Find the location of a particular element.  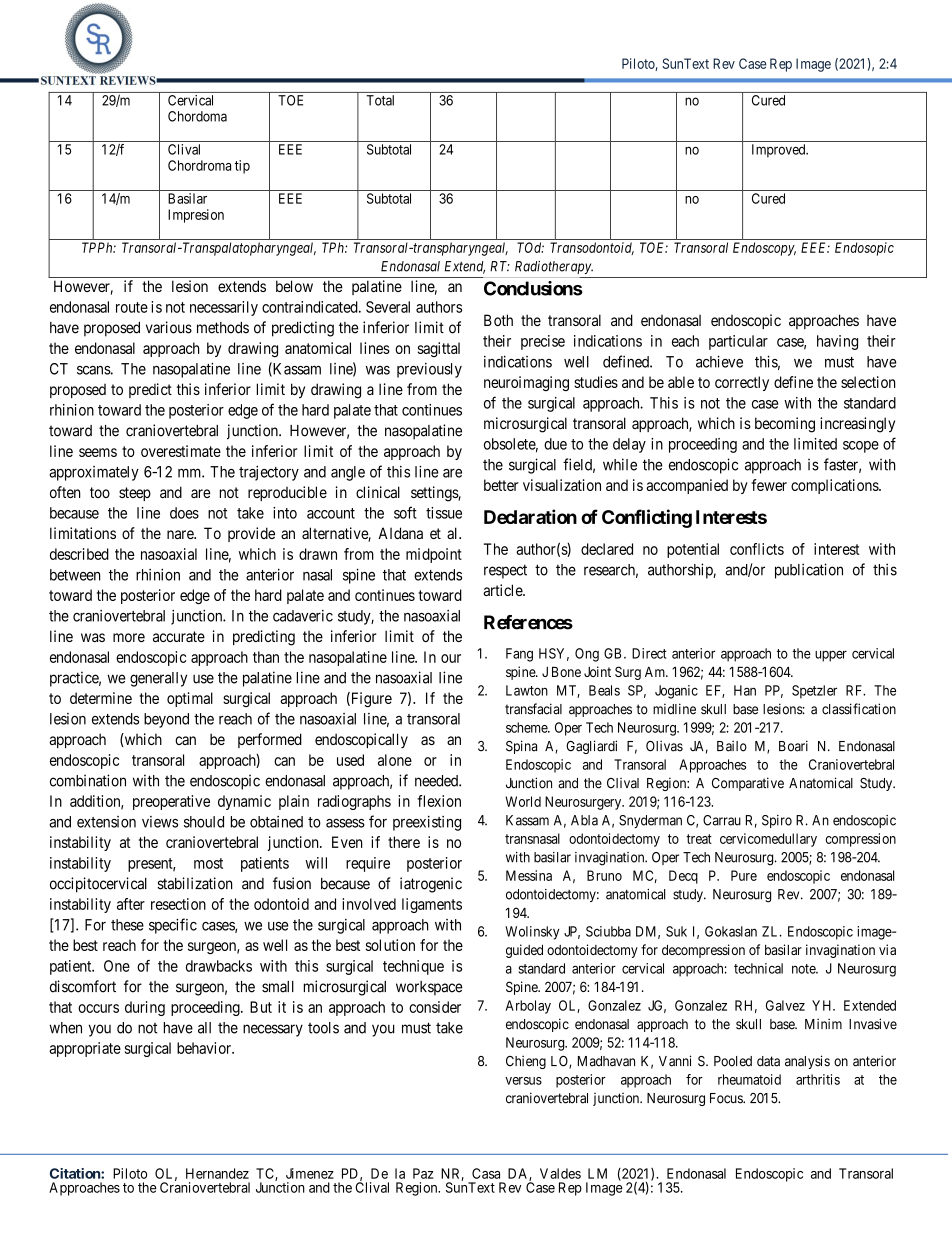

Hernandez is located at coordinates (217, 1173).
